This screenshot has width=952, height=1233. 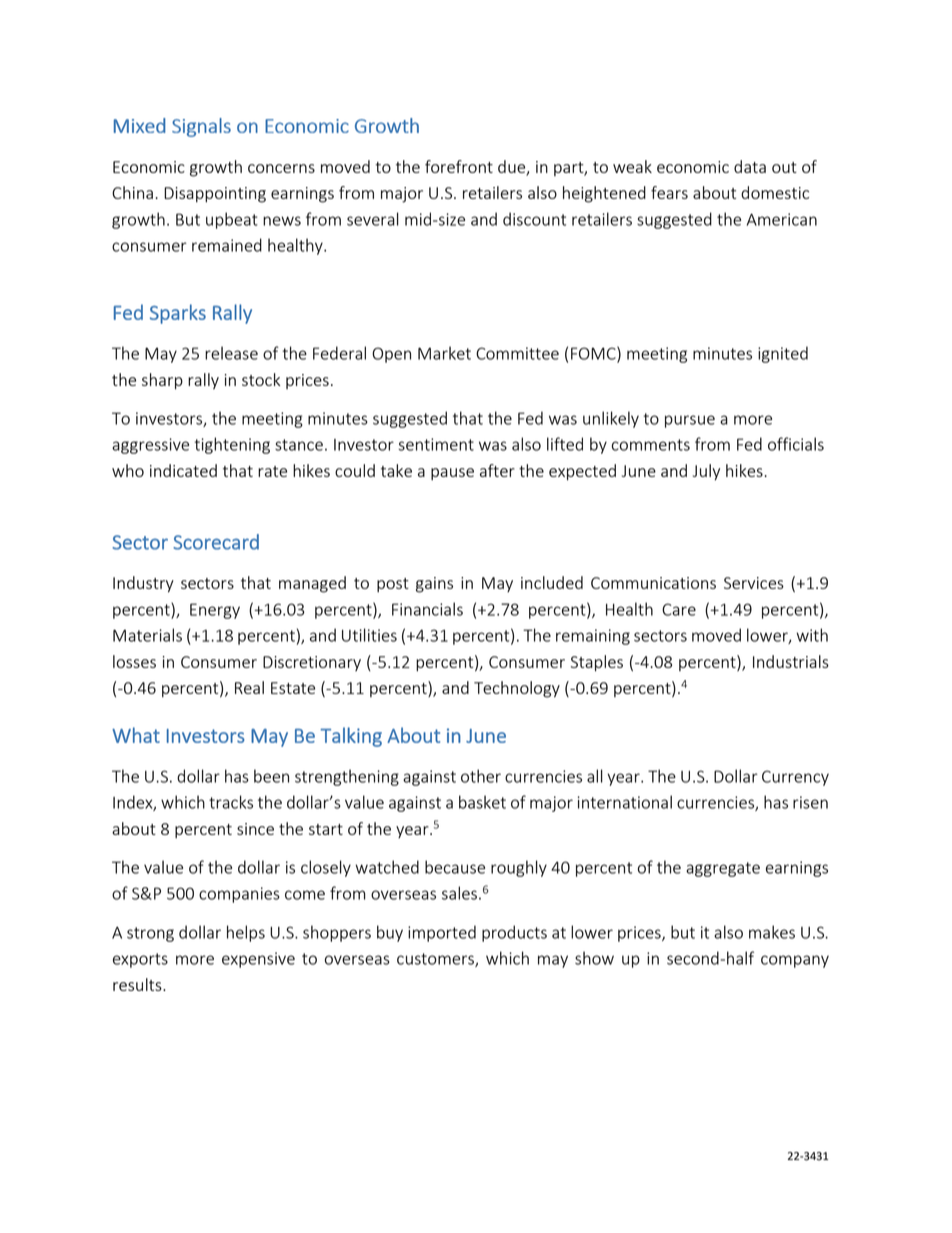 I want to click on tightening, so click(x=232, y=445).
